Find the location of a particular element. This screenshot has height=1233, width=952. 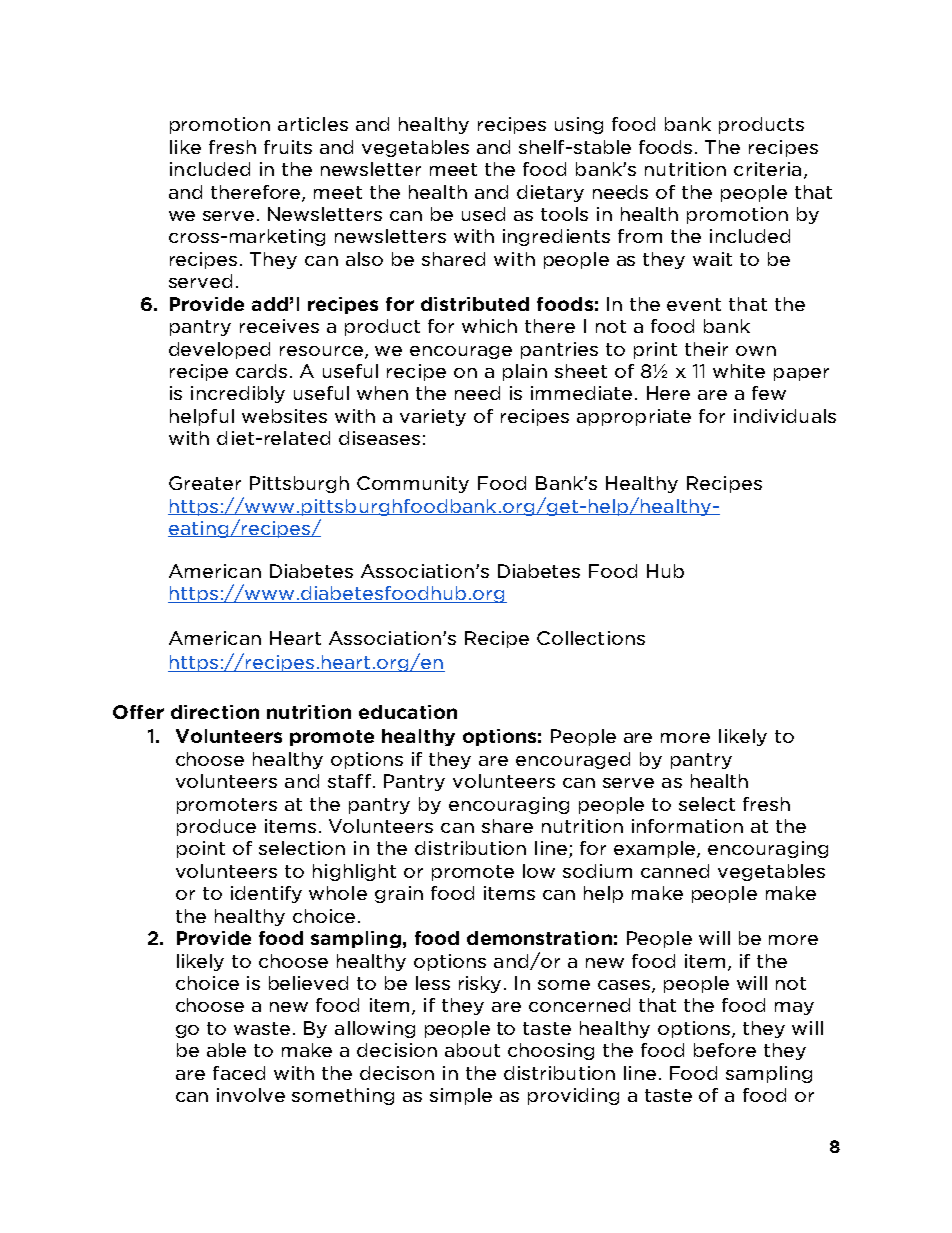

about is located at coordinates (472, 1050).
